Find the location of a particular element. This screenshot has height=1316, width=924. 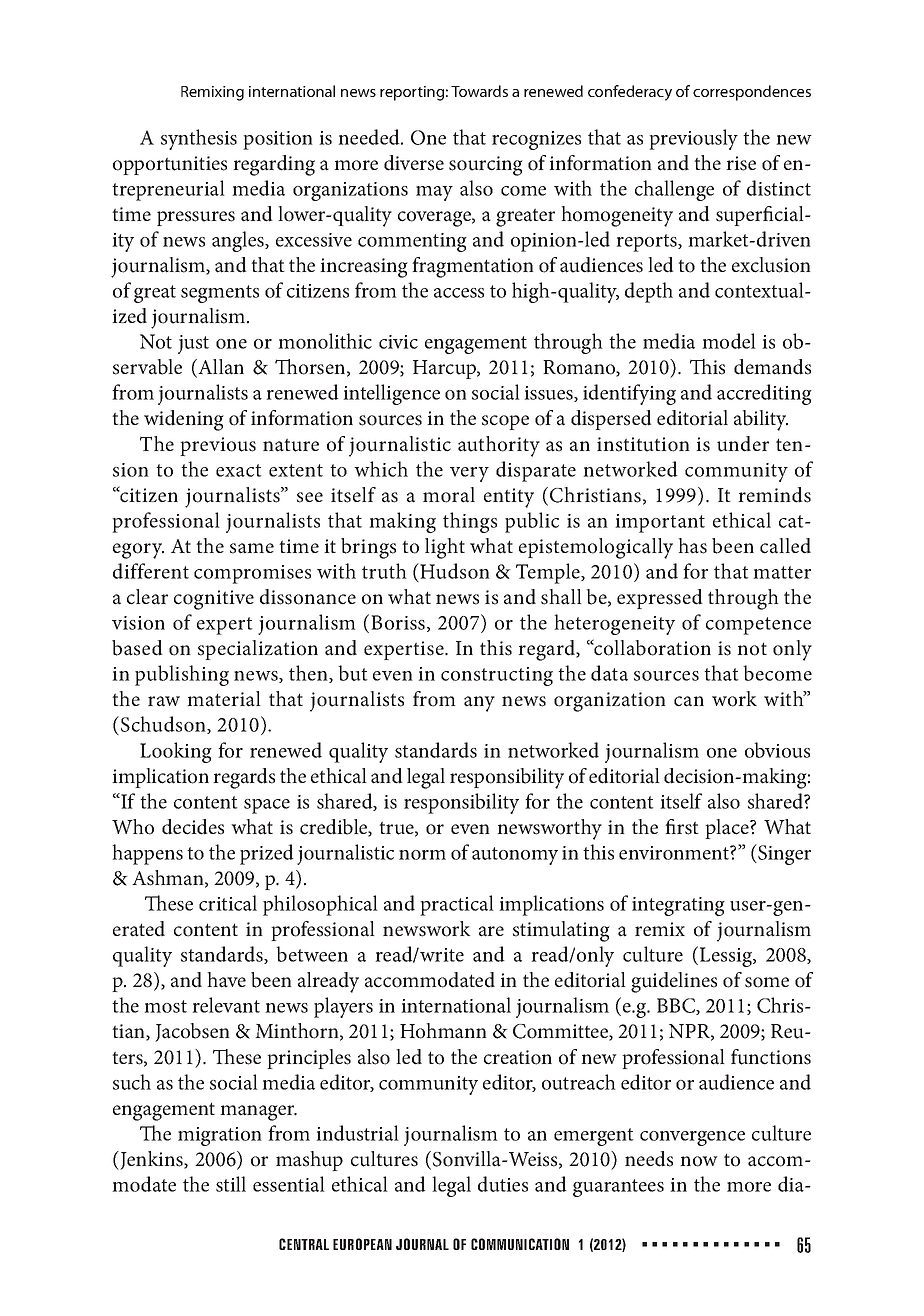

duties is located at coordinates (503, 1184).
